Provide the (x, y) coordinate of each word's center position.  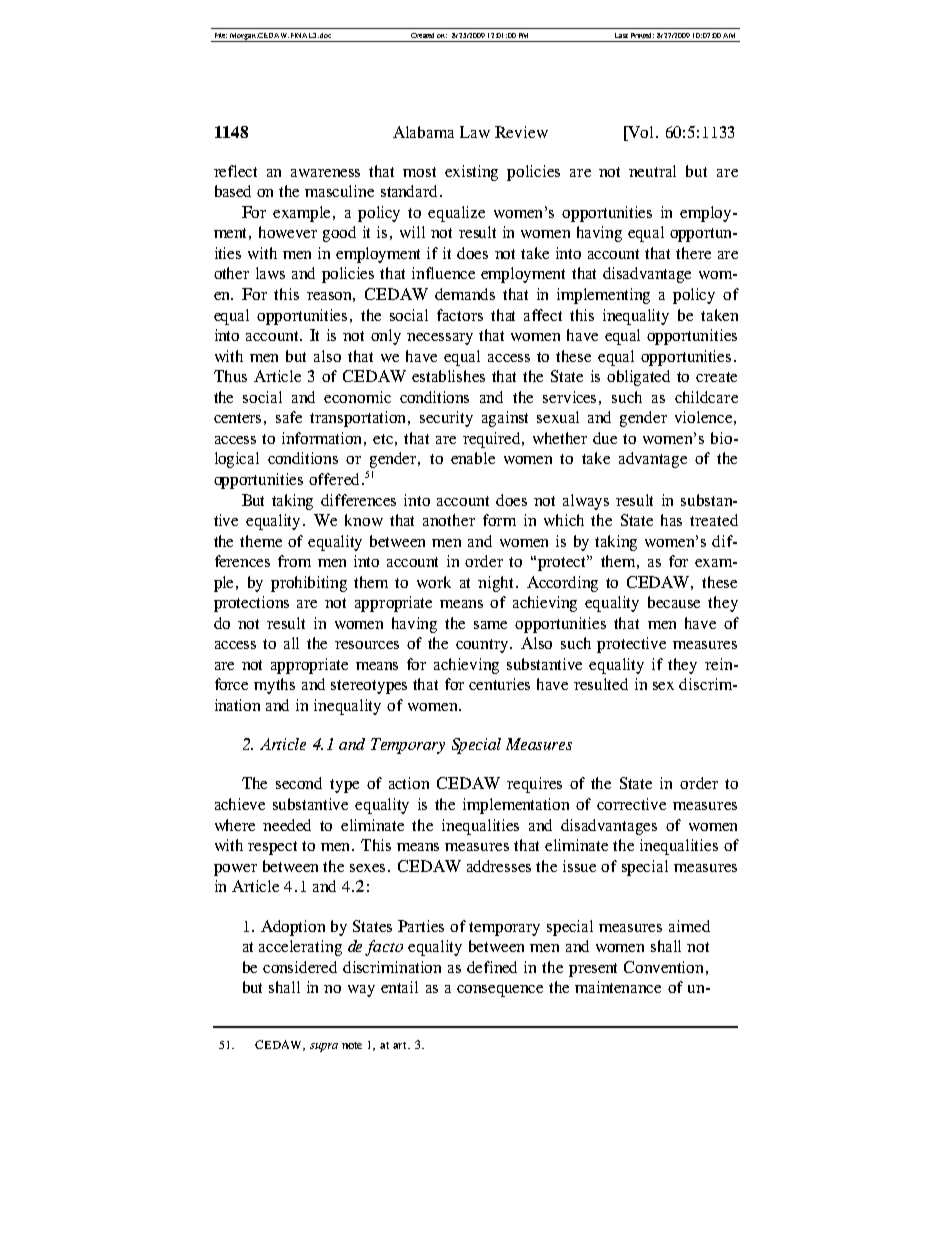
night (497, 584)
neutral (652, 171)
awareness (325, 173)
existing (471, 173)
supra (324, 1047)
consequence (500, 991)
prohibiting (309, 584)
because (674, 602)
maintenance (618, 987)
